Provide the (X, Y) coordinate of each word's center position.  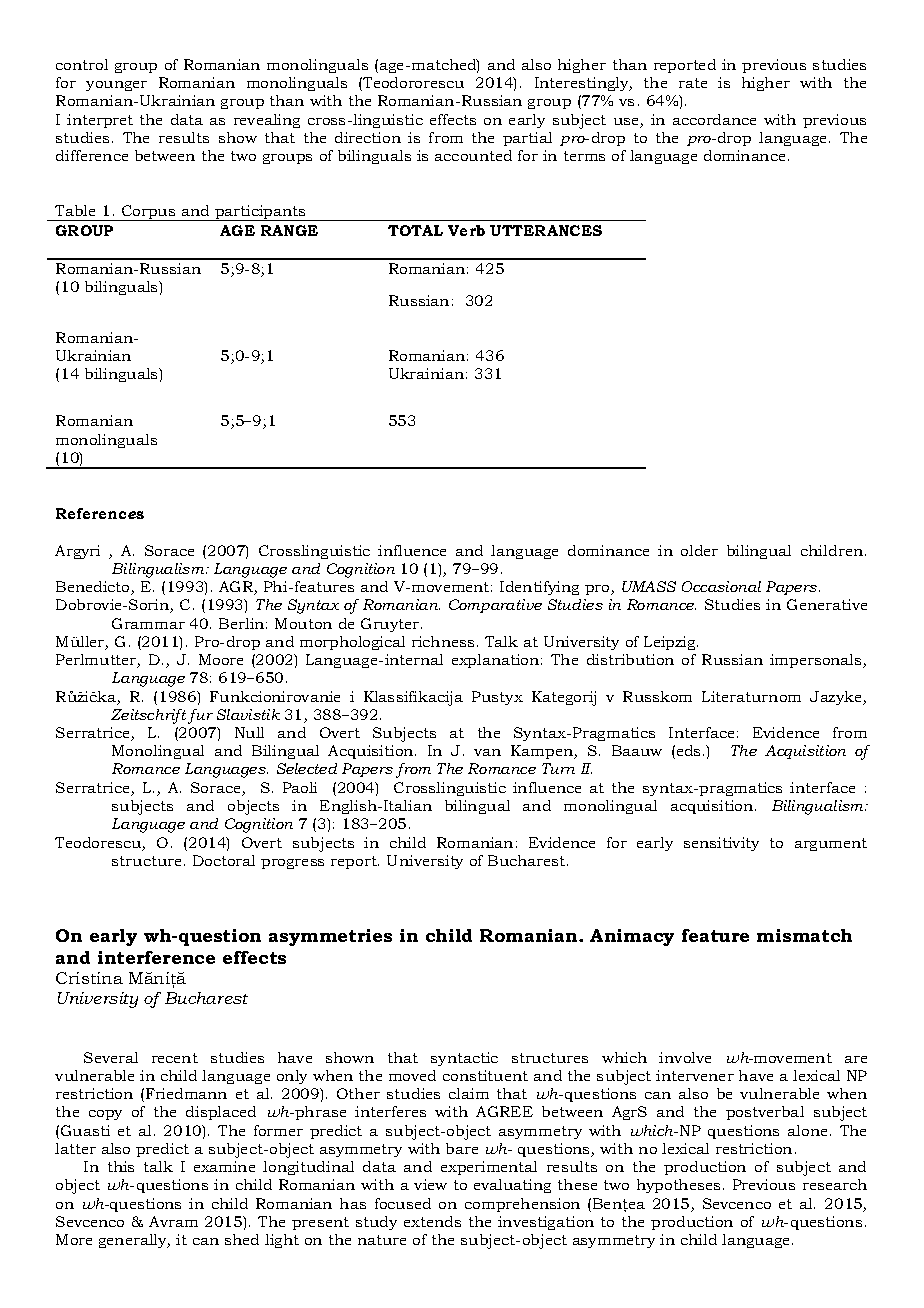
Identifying (539, 588)
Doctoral (224, 860)
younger (116, 86)
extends (432, 1221)
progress (292, 864)
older (699, 550)
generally (134, 1241)
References (100, 513)
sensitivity (721, 844)
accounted (473, 155)
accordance (714, 119)
